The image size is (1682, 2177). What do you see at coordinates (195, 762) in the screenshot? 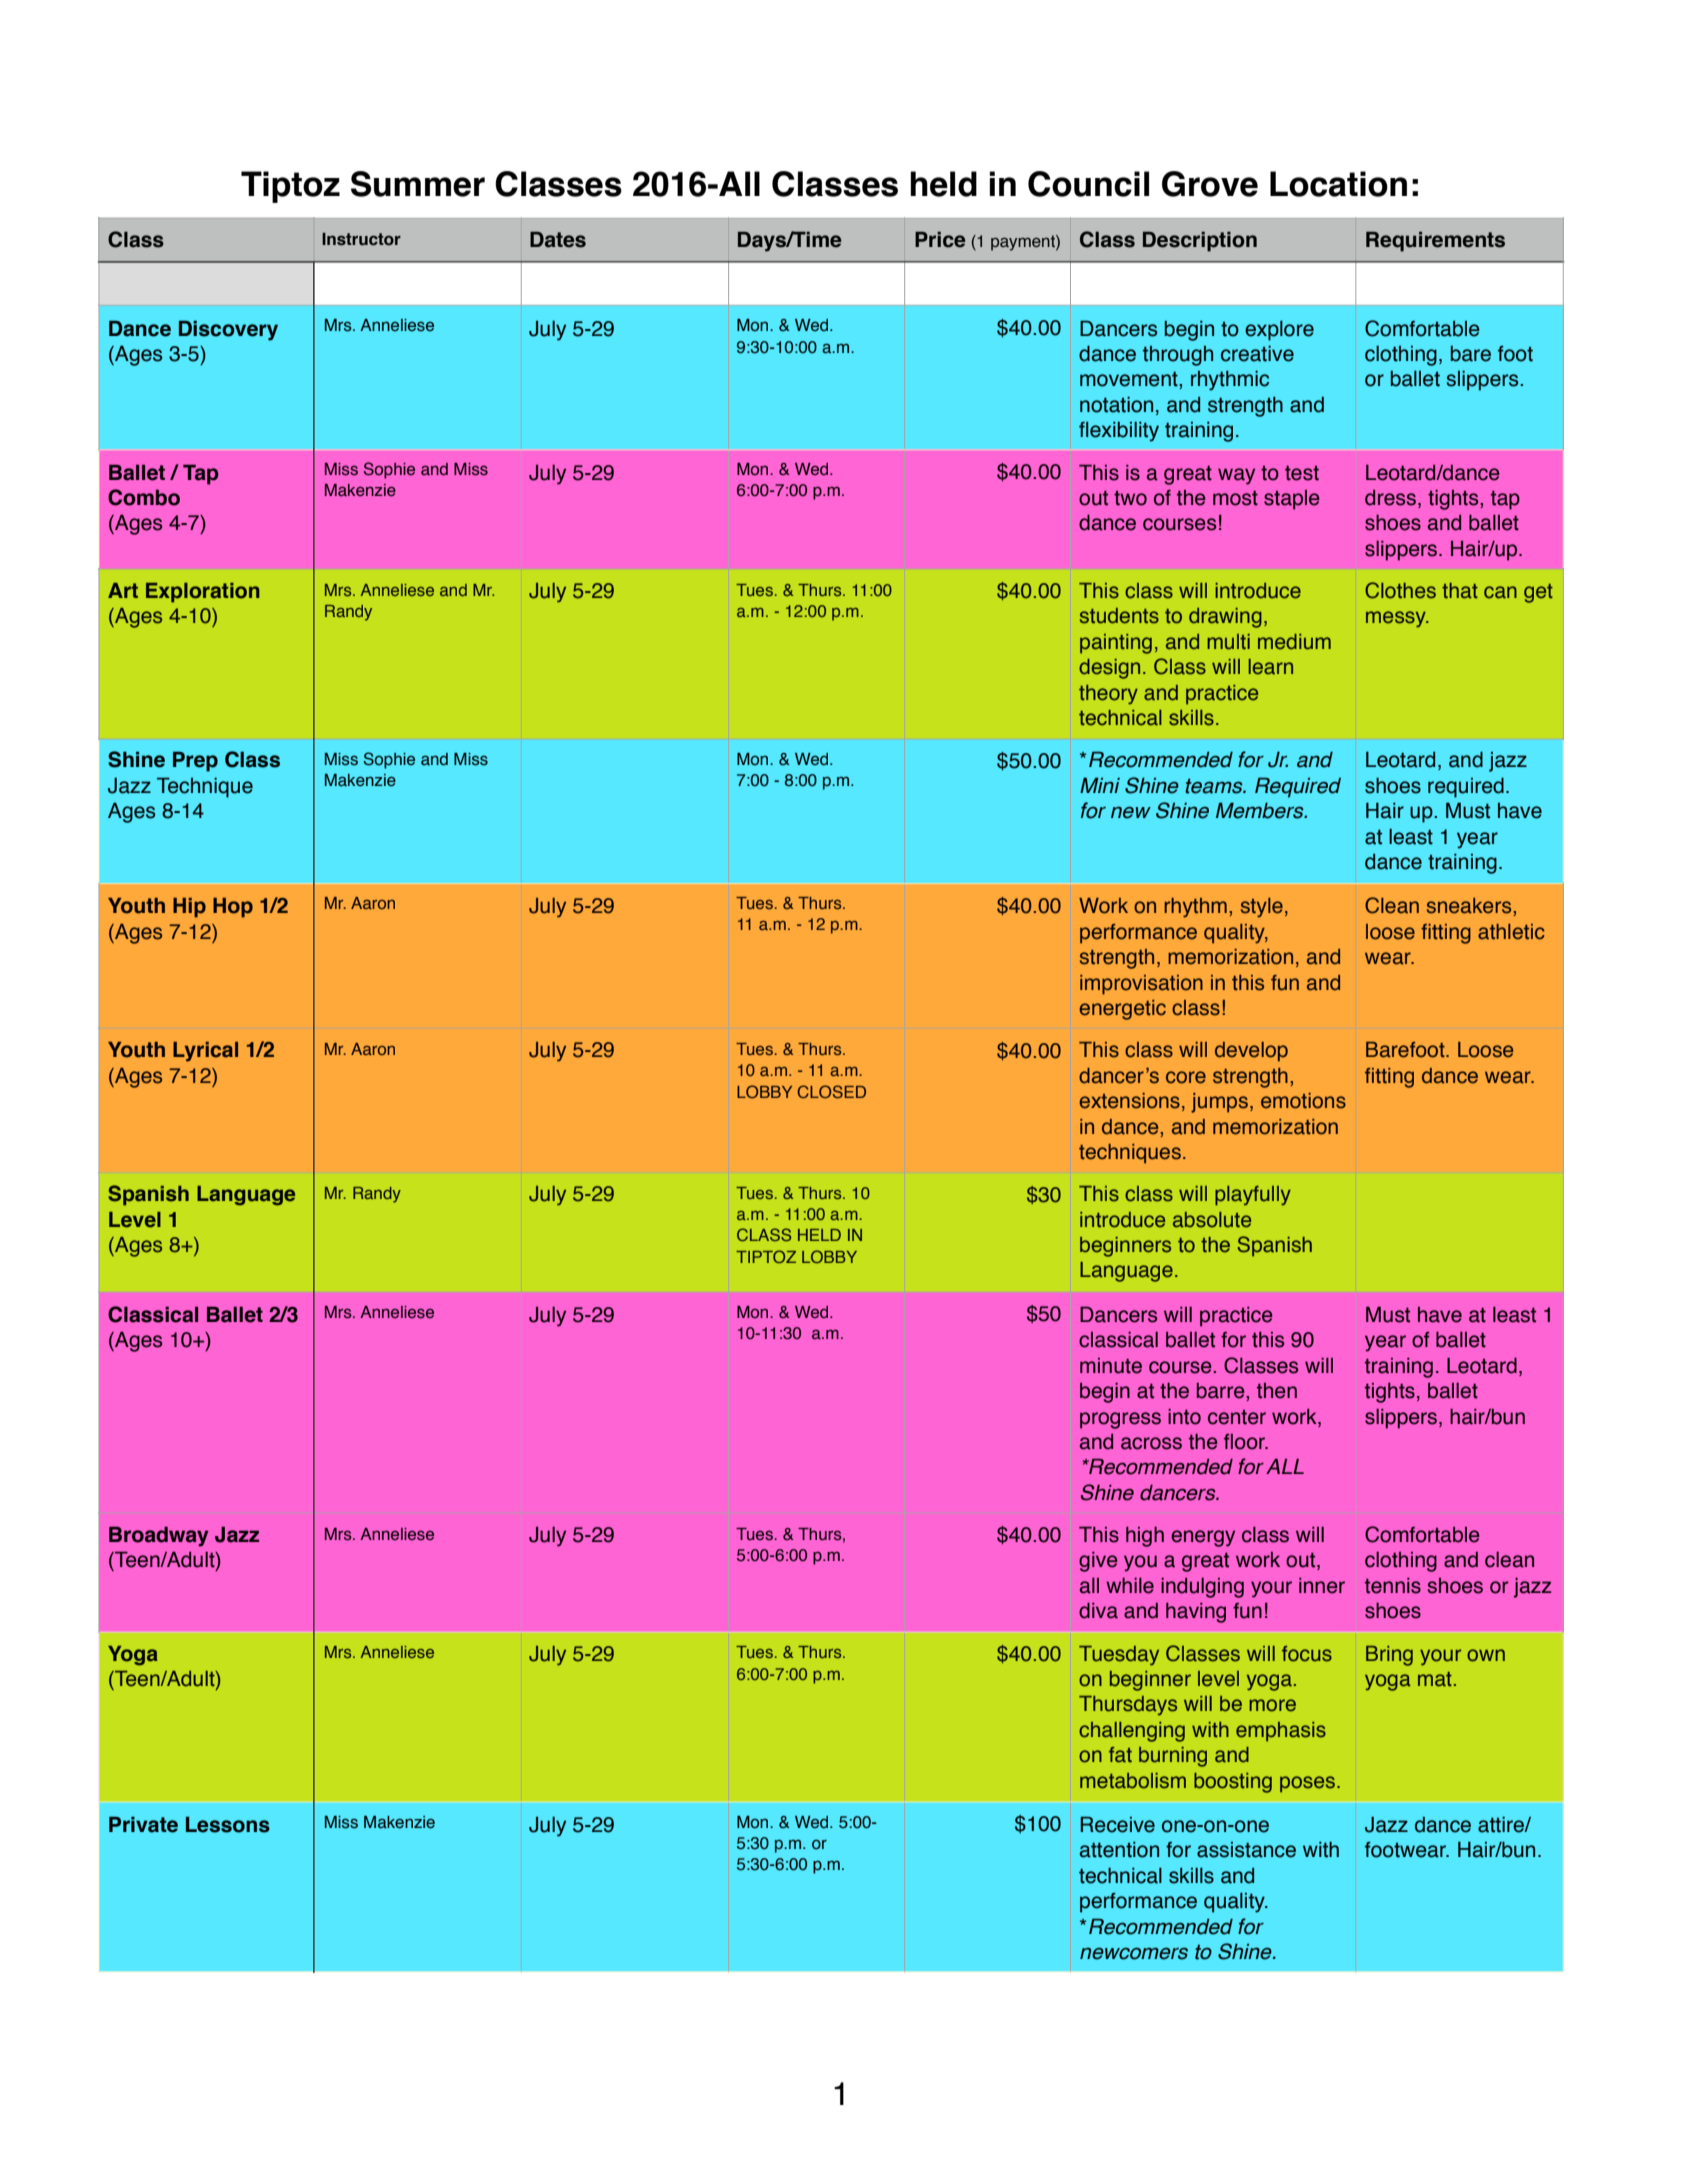
I see `Prep` at bounding box center [195, 762].
